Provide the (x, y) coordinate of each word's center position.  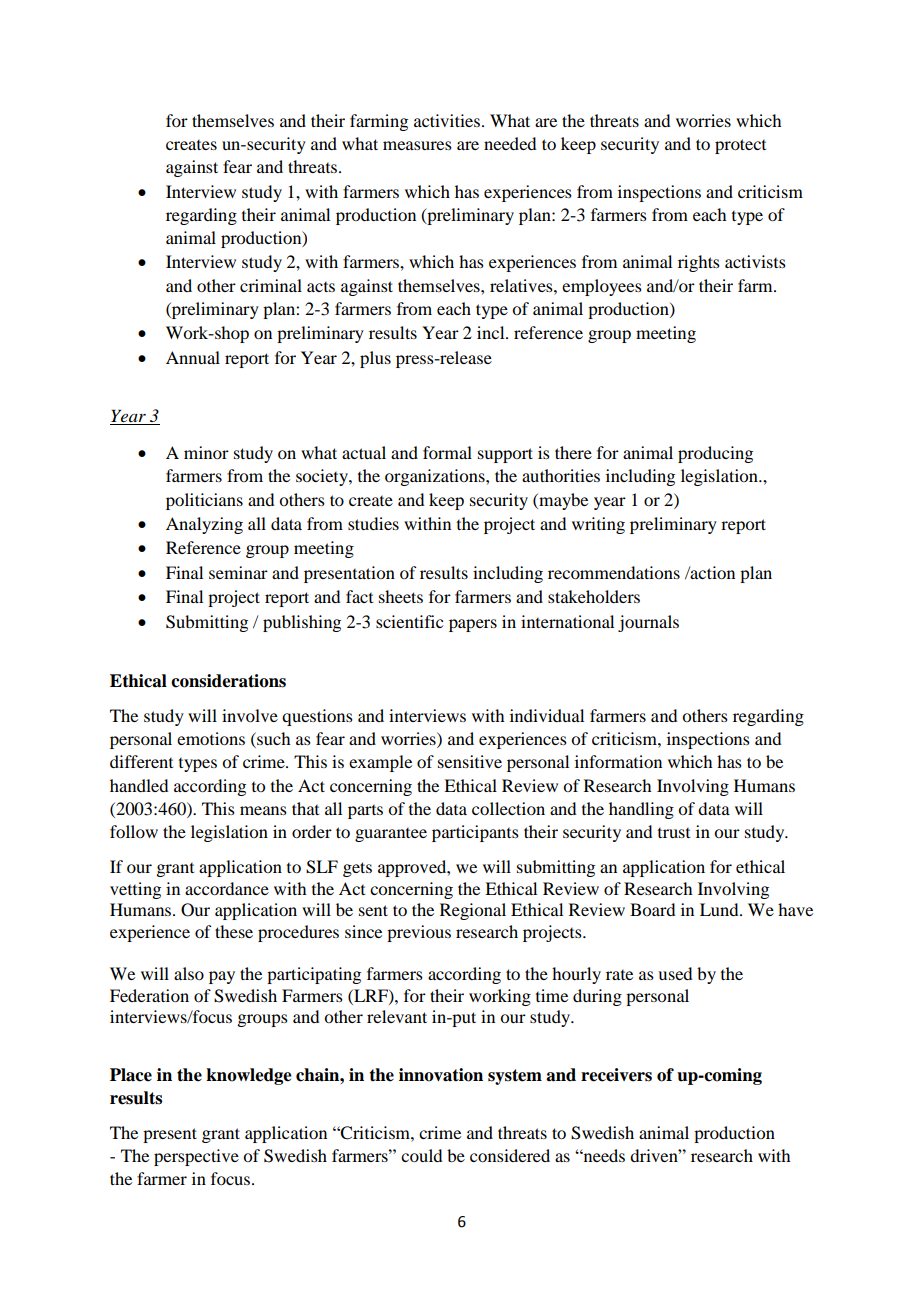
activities (447, 120)
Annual (193, 357)
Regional (473, 911)
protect (740, 146)
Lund (720, 909)
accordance (227, 888)
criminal (271, 285)
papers (473, 625)
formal (447, 452)
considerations (228, 681)
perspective (196, 1157)
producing (715, 454)
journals (648, 623)
